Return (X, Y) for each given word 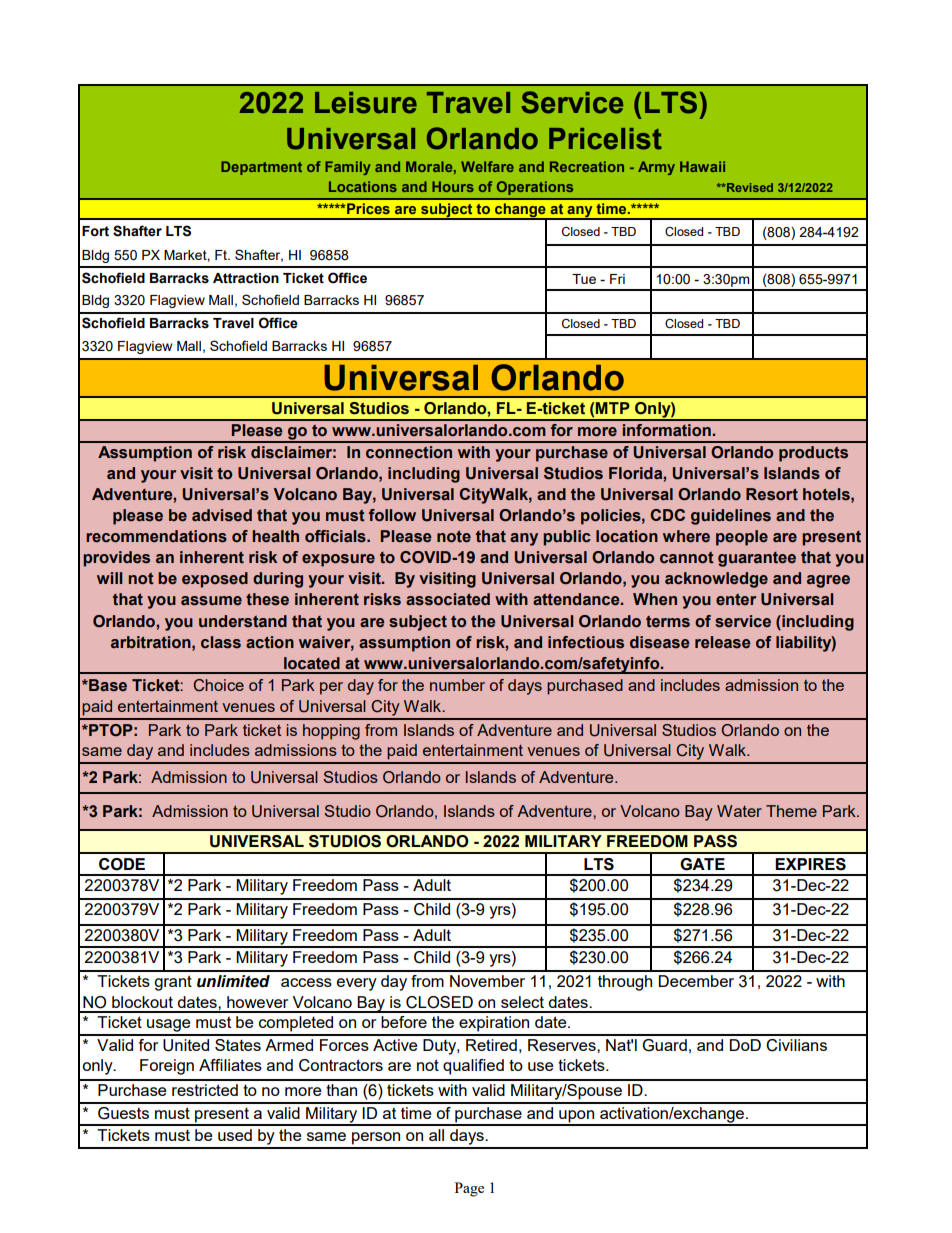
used (235, 1135)
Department (261, 168)
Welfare (487, 166)
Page (469, 1189)
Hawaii (702, 166)
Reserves (563, 1045)
